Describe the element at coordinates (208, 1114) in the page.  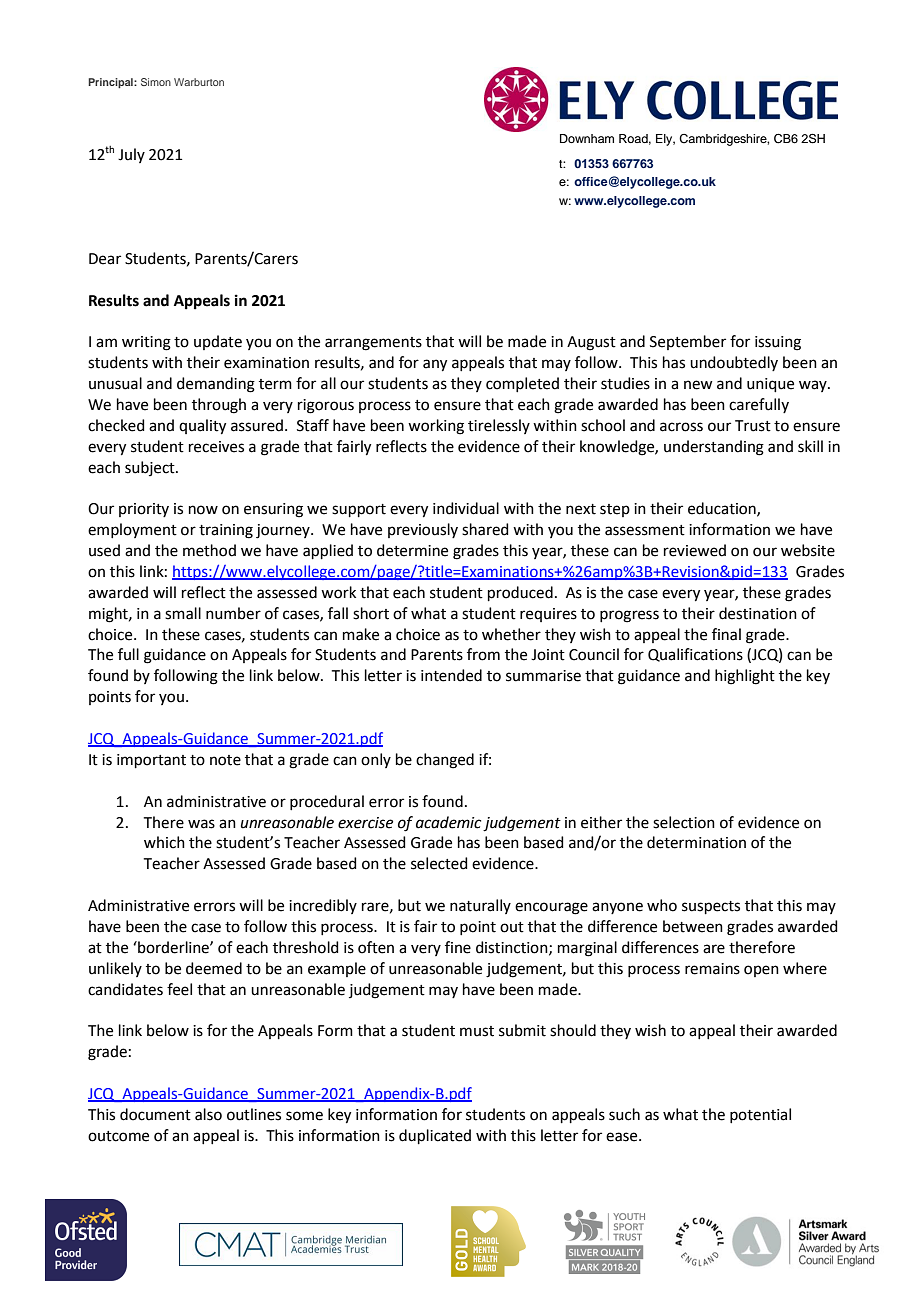
I see `also` at that location.
